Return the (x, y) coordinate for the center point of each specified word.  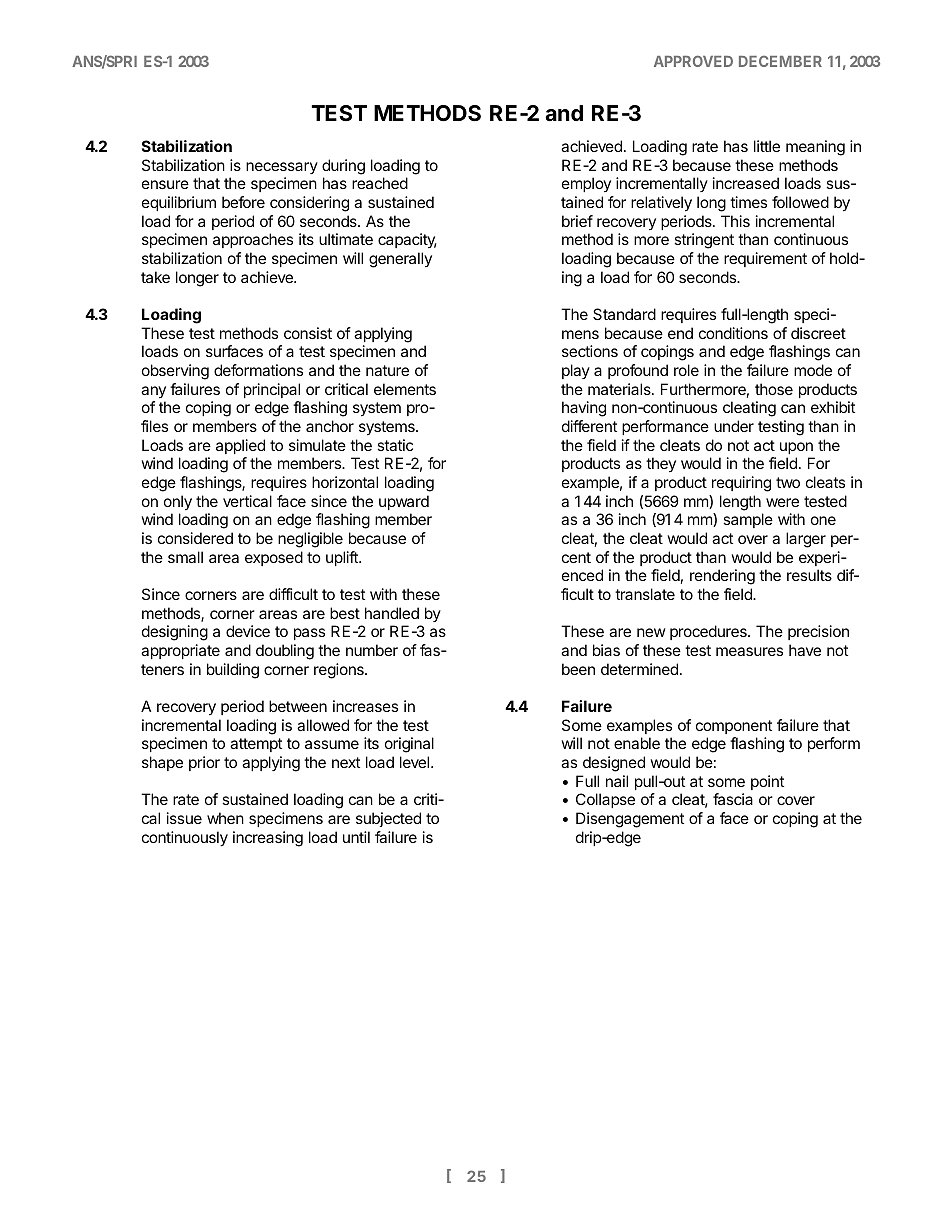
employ (586, 184)
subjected (388, 819)
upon (796, 448)
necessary (282, 168)
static (395, 445)
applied (240, 446)
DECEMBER (780, 61)
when (225, 818)
